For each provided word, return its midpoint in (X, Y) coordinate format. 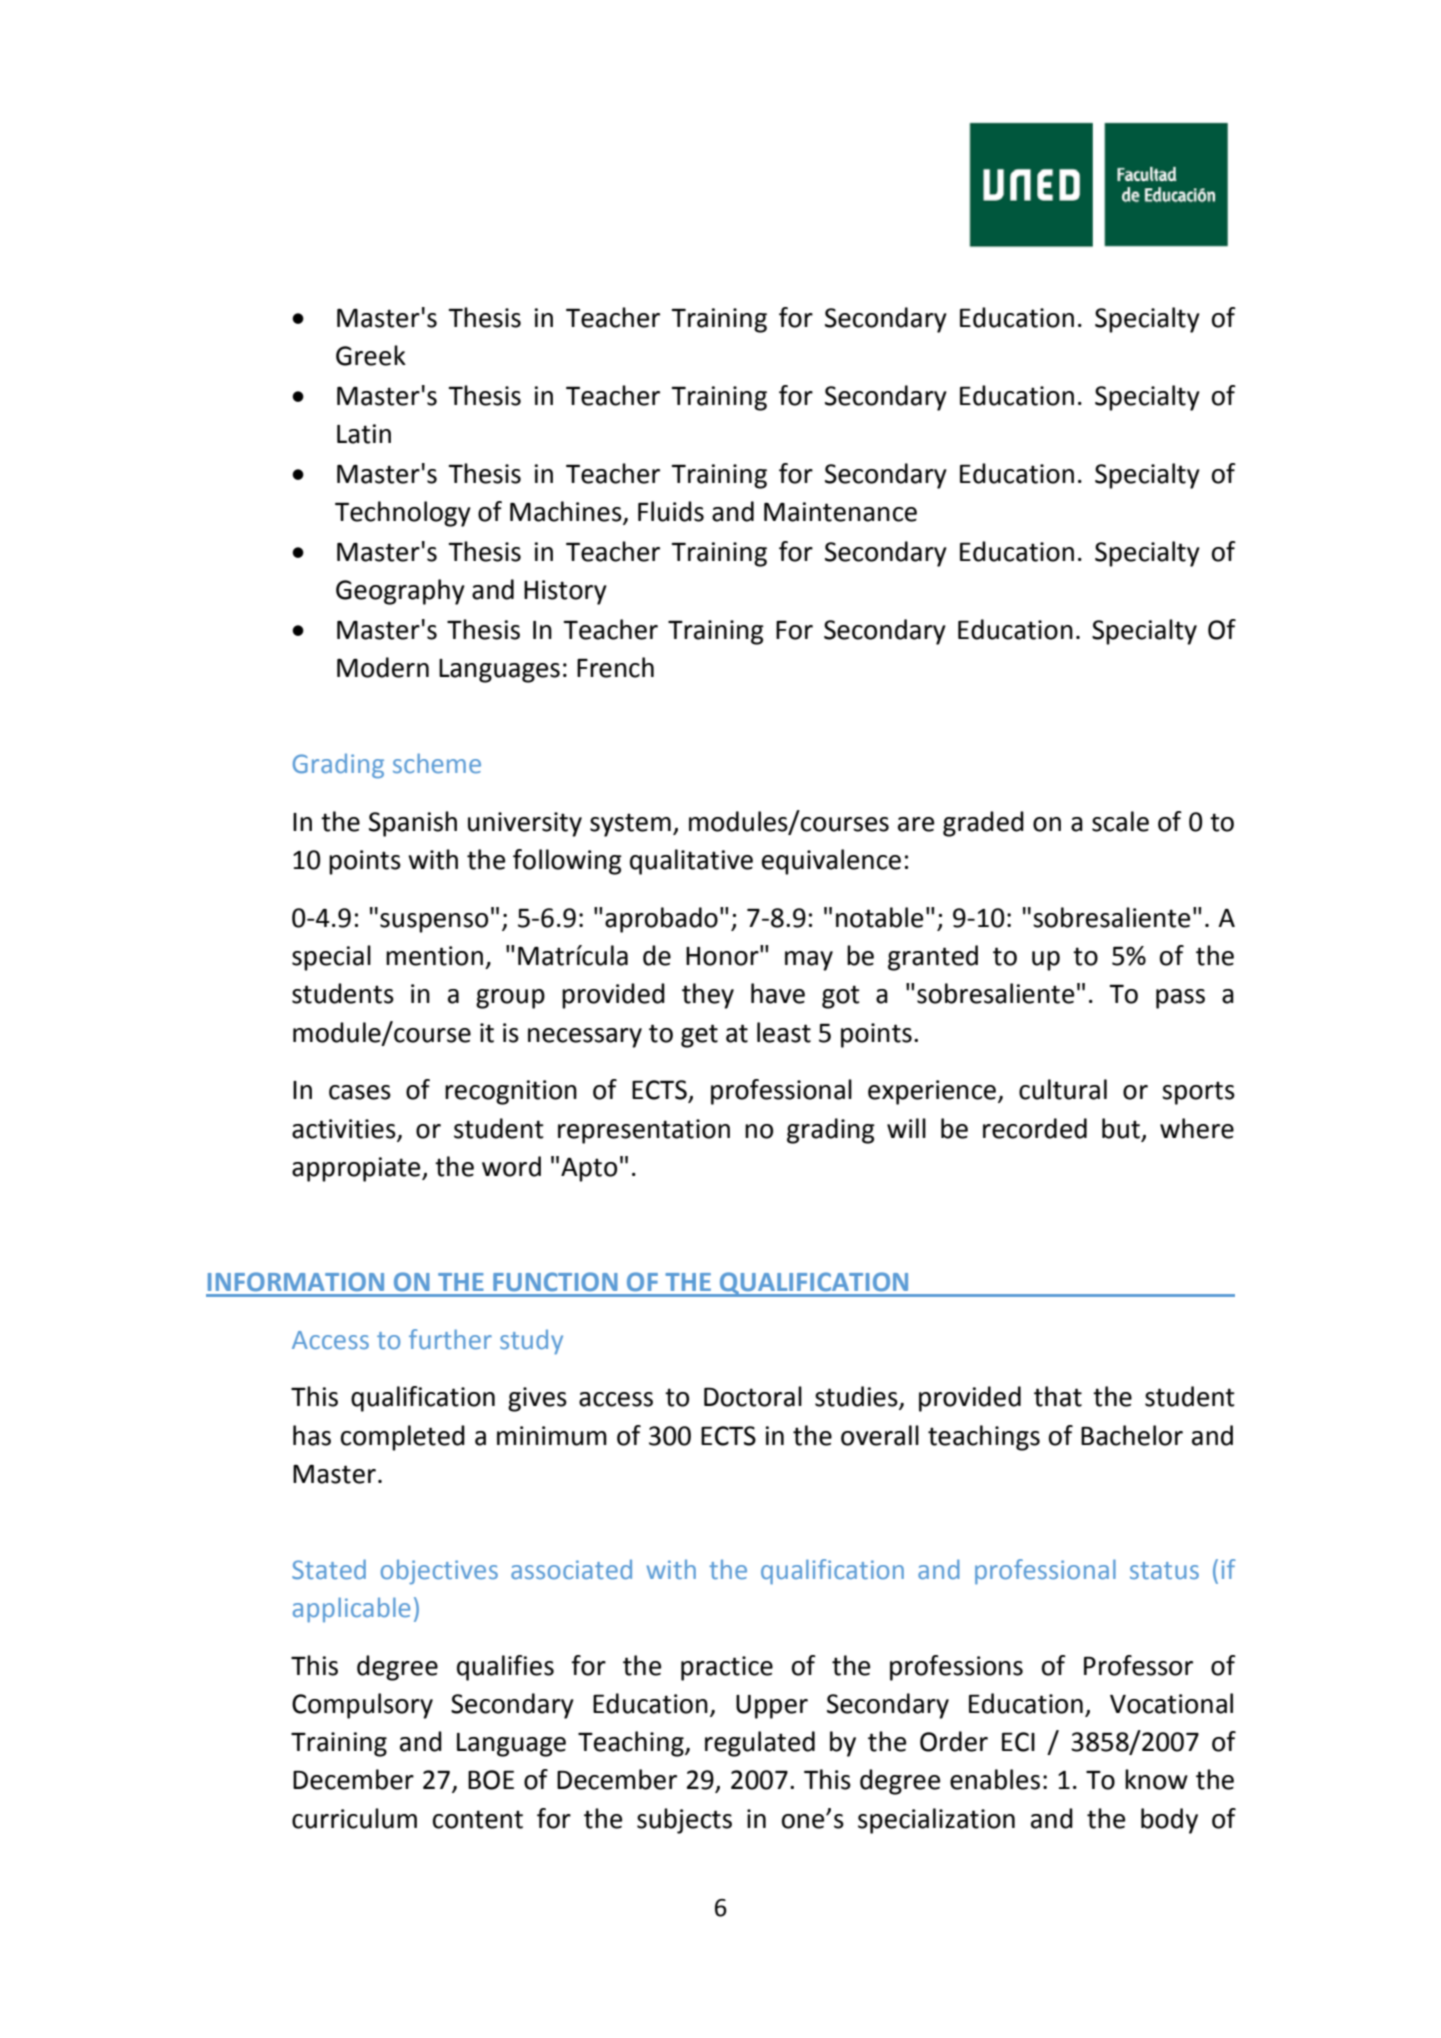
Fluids (671, 511)
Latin (364, 434)
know (1156, 1779)
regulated (760, 1744)
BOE (491, 1780)
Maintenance (840, 512)
